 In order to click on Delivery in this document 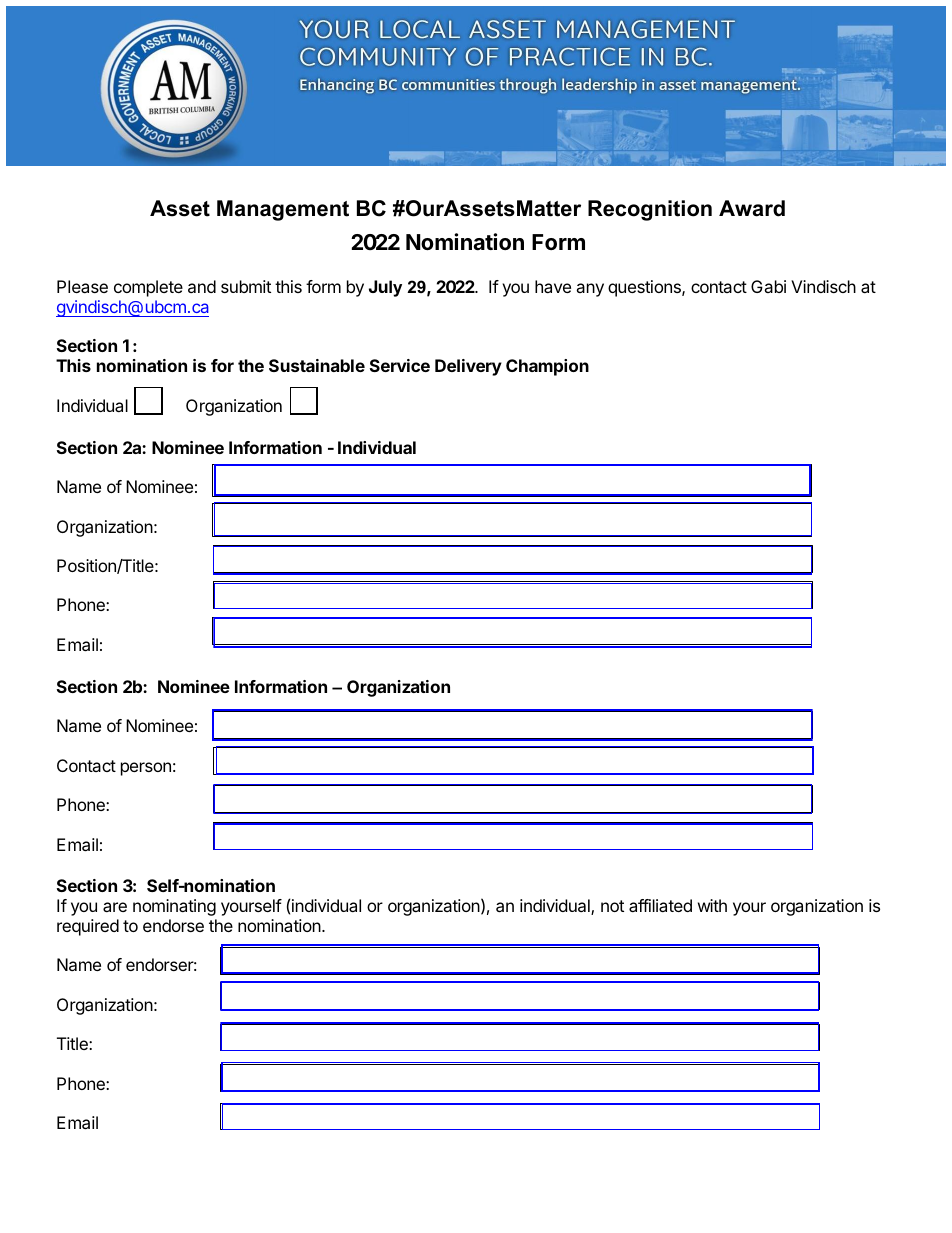, I will do `click(468, 367)`.
